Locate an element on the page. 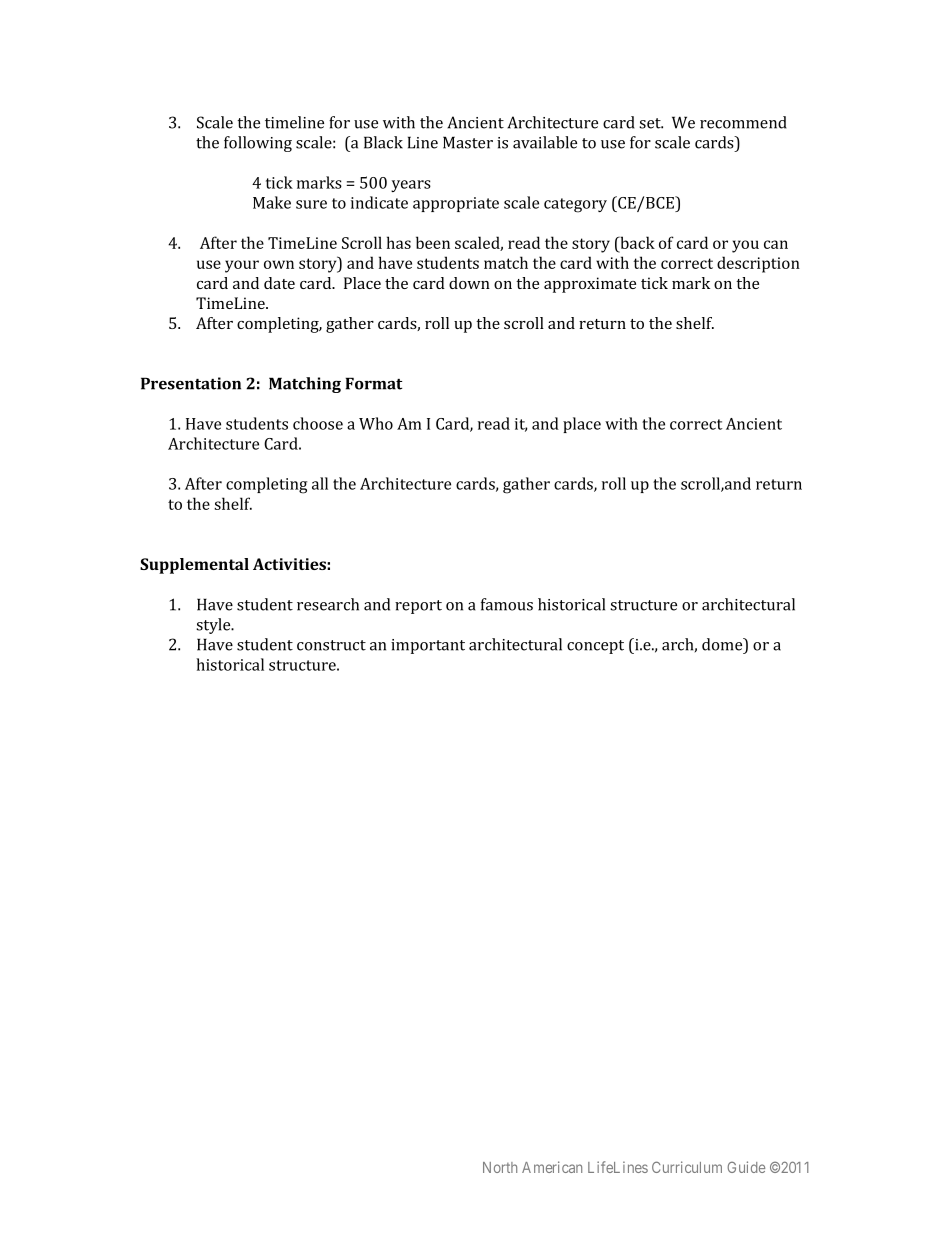  Who is located at coordinates (376, 423).
